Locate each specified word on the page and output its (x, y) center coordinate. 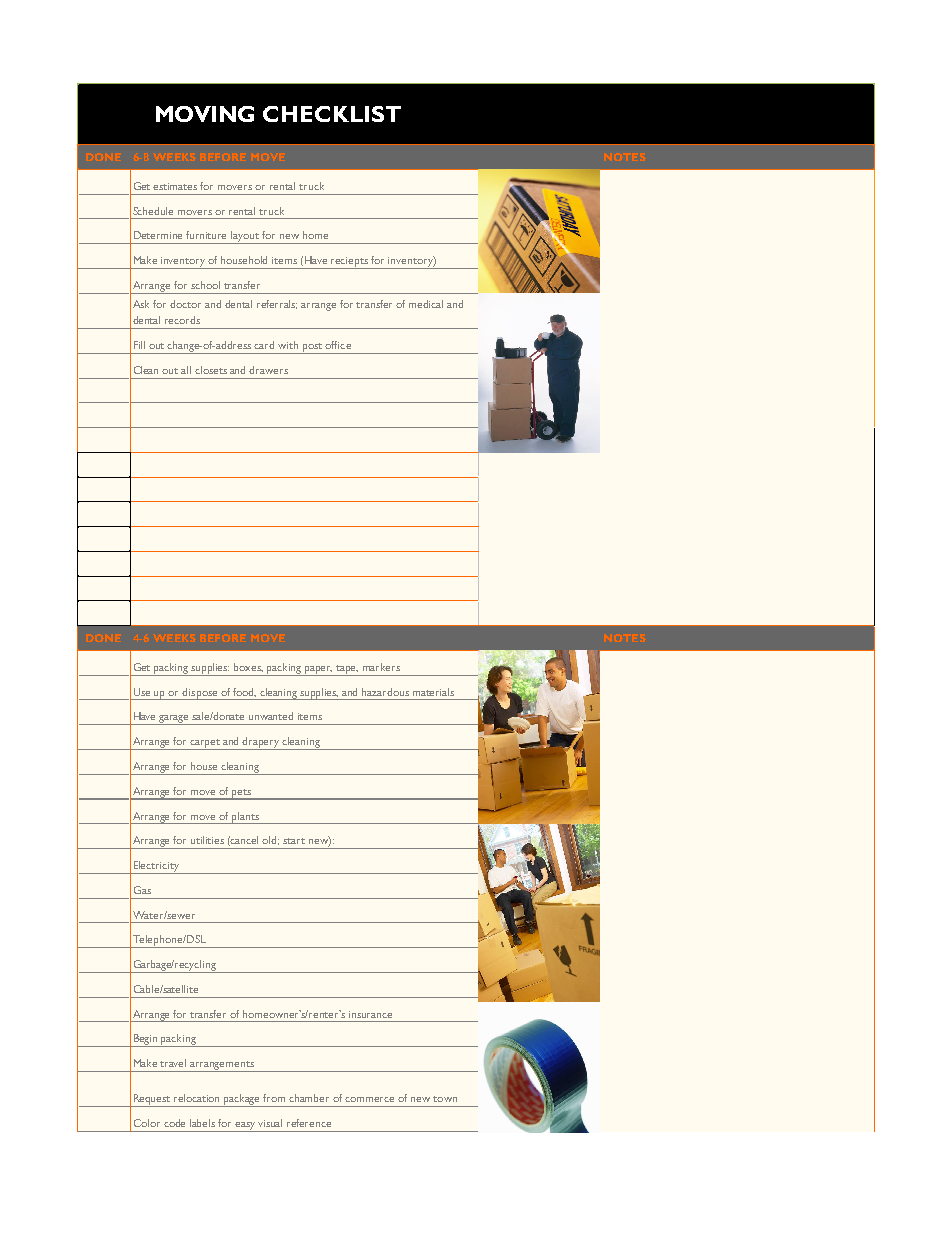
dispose (200, 694)
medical (426, 304)
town (445, 1099)
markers (381, 667)
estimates (175, 186)
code (174, 1123)
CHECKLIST (332, 114)
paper (318, 671)
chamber (309, 1098)
